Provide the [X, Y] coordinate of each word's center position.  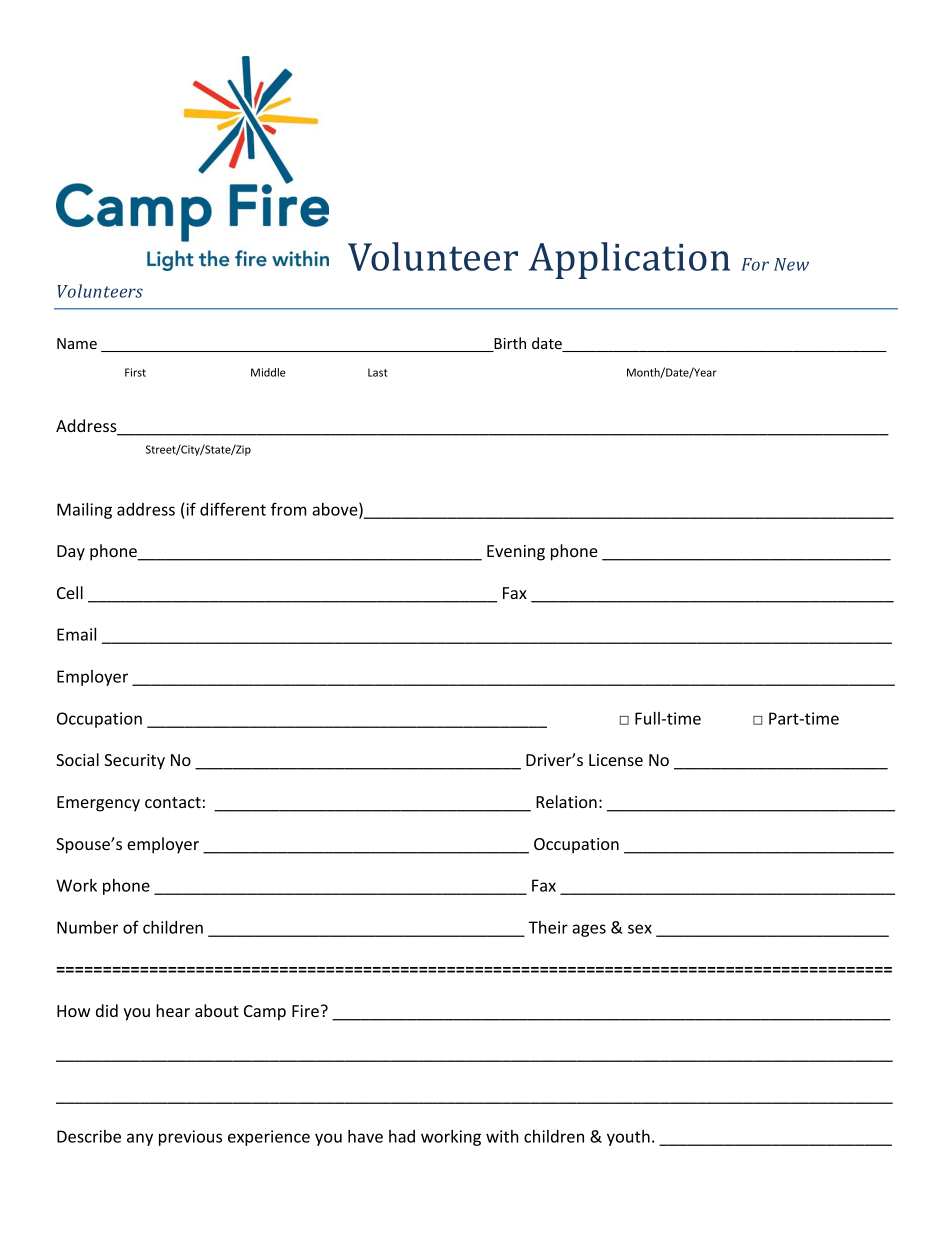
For [755, 264]
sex [640, 929]
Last [378, 372]
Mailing [84, 511]
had [402, 1136]
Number [87, 927]
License [616, 760]
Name [77, 343]
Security [134, 762]
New [791, 264]
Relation [566, 801]
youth [628, 1138]
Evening [516, 553]
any [140, 1139]
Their [548, 927]
